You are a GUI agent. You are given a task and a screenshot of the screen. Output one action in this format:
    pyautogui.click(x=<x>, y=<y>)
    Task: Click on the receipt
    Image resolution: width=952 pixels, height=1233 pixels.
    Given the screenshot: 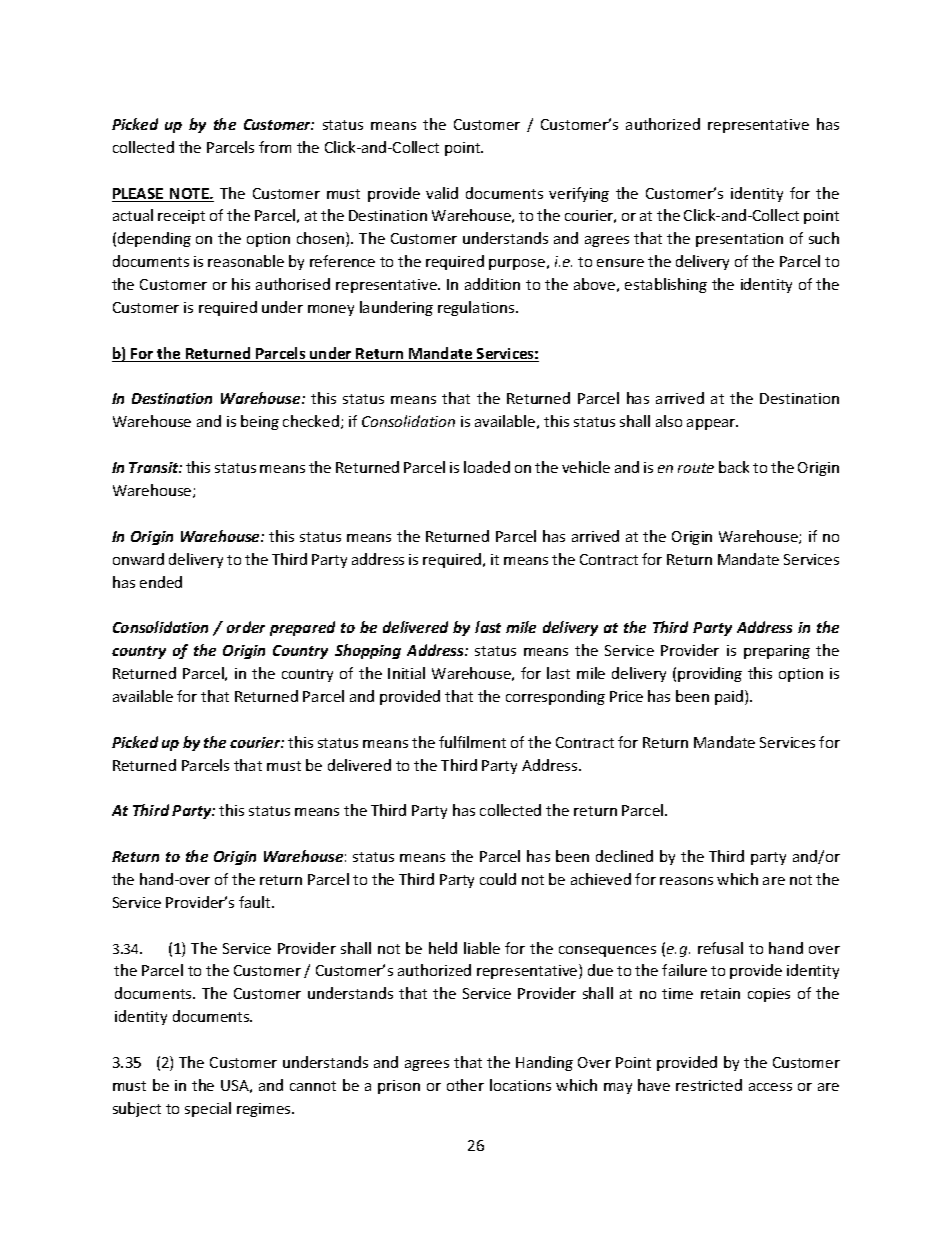 What is the action you would take?
    pyautogui.click(x=181, y=217)
